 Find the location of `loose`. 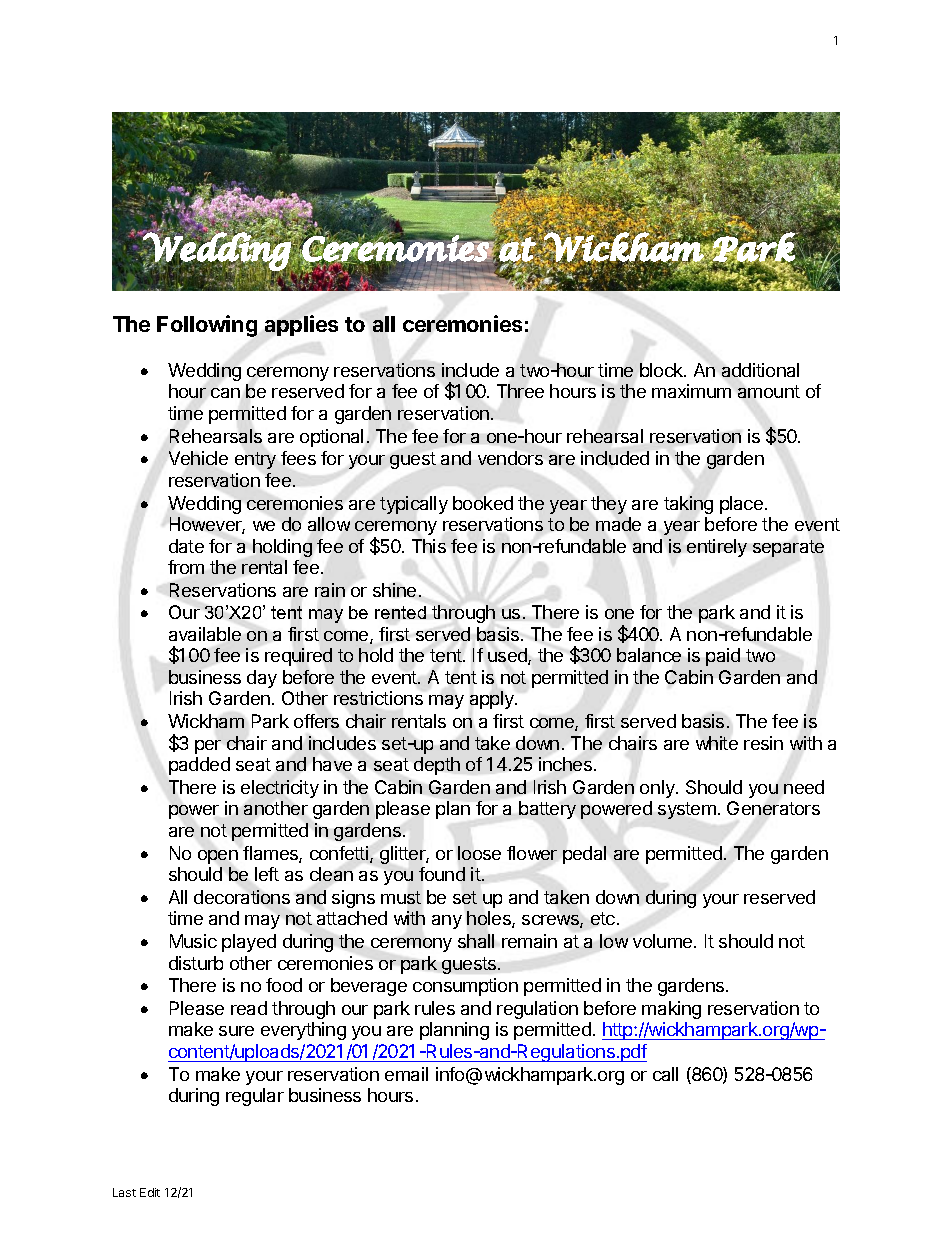

loose is located at coordinates (479, 853).
